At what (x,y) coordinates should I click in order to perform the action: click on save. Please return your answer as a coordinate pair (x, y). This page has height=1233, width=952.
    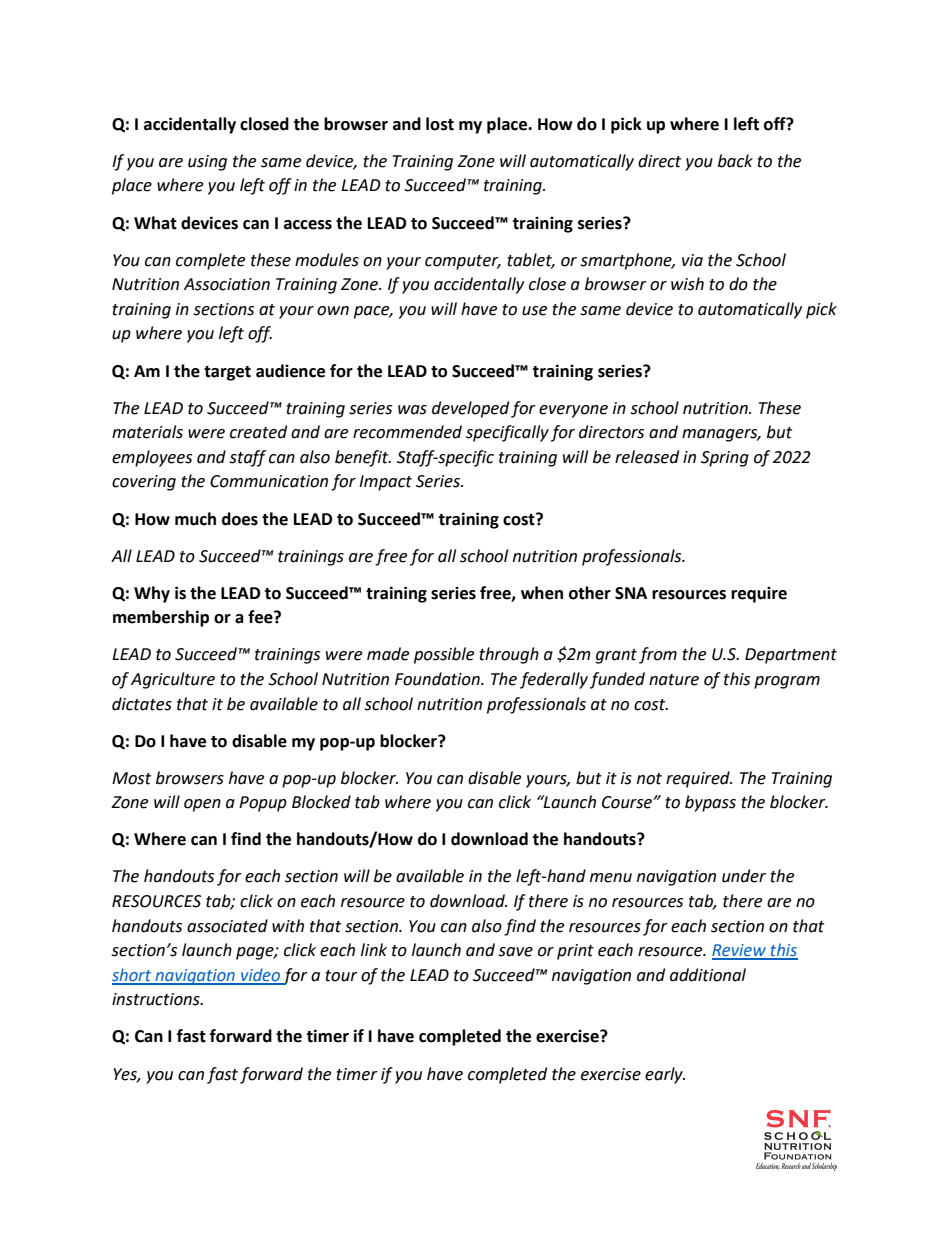
    Looking at the image, I should click on (515, 952).
